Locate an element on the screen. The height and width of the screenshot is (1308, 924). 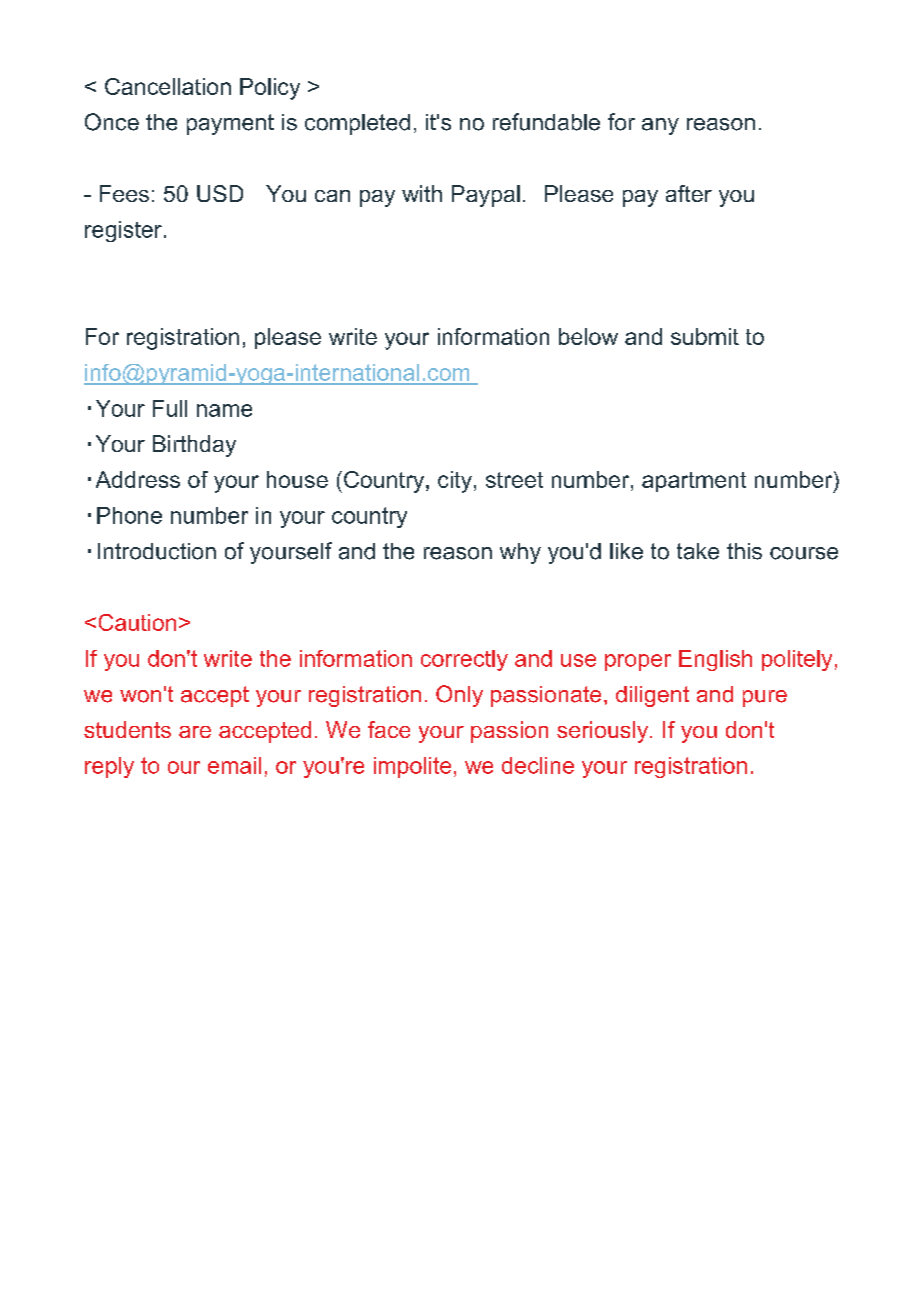
Birthday is located at coordinates (194, 446).
